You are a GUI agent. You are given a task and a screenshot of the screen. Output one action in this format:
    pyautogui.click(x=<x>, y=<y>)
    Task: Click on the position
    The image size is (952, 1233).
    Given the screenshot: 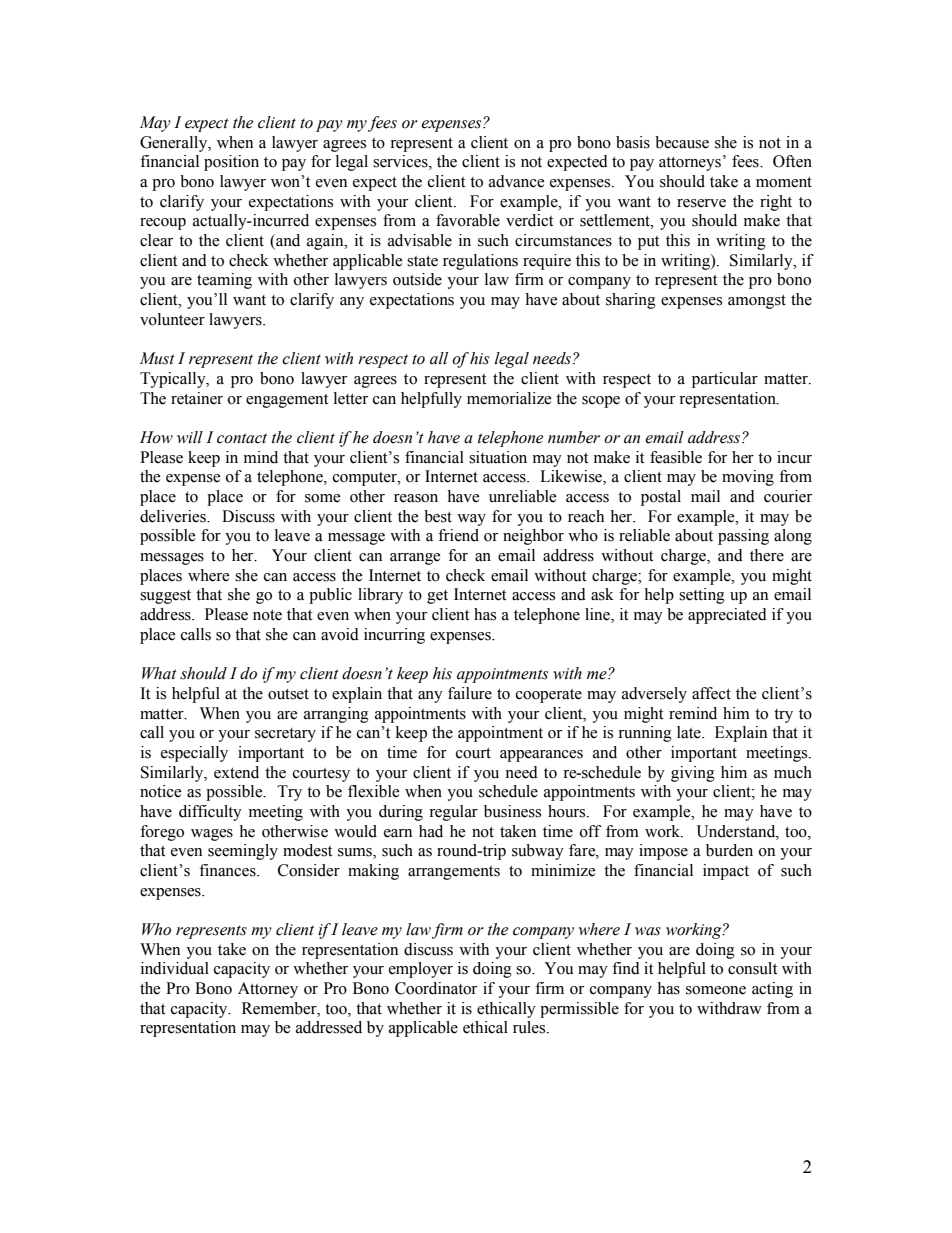 What is the action you would take?
    pyautogui.click(x=231, y=163)
